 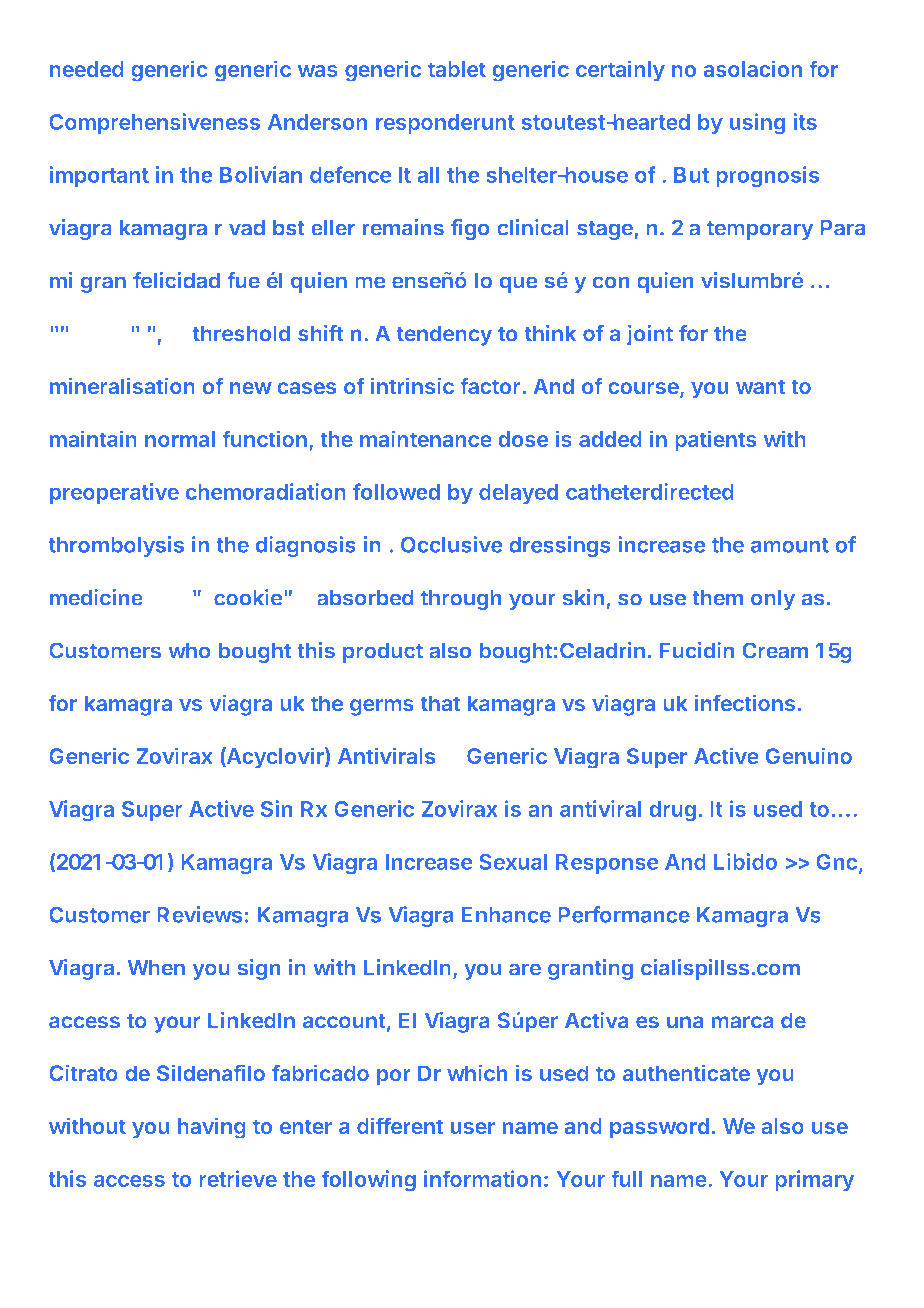 I want to click on Enhance, so click(x=506, y=915).
